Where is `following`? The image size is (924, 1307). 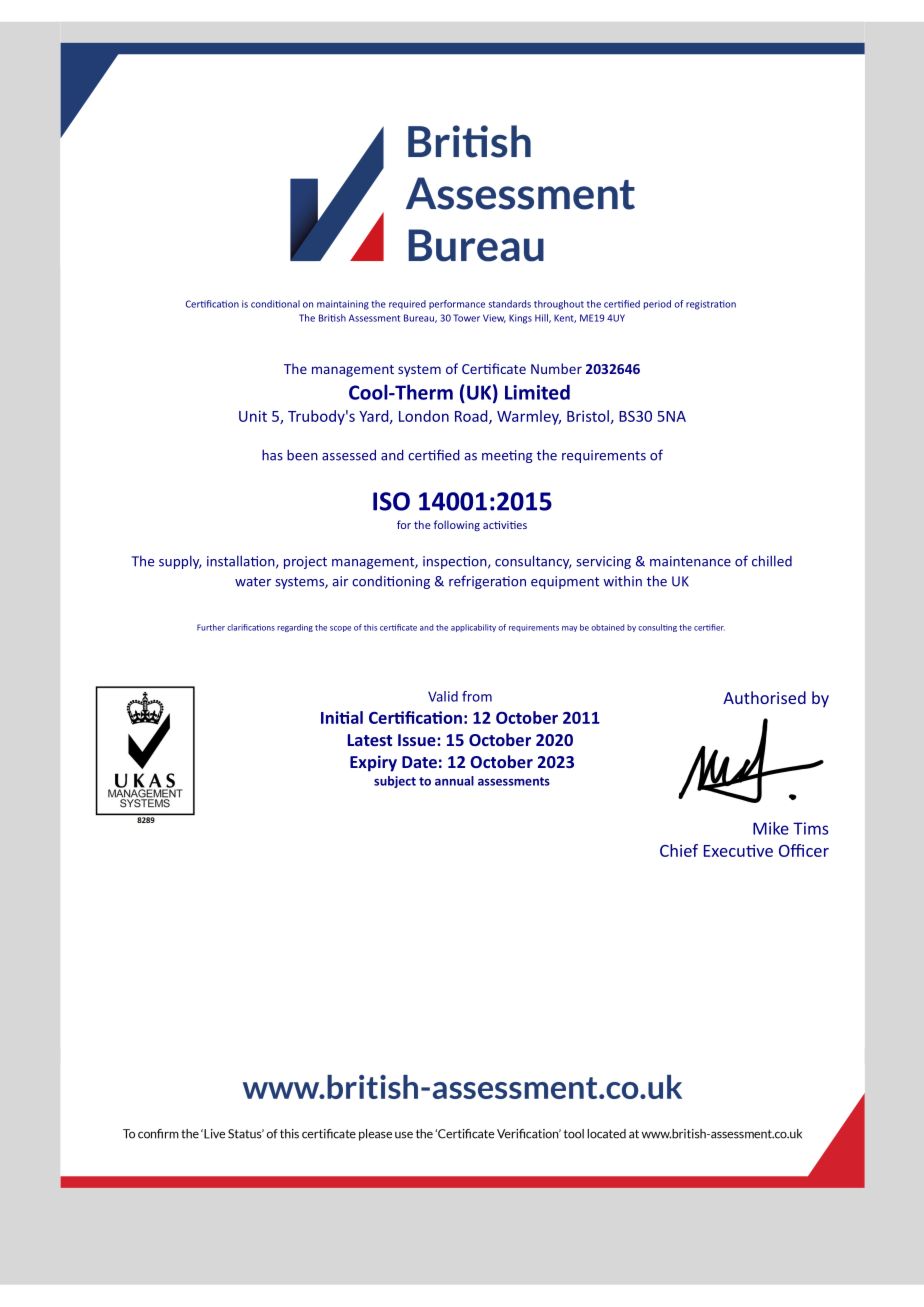 following is located at coordinates (457, 525).
